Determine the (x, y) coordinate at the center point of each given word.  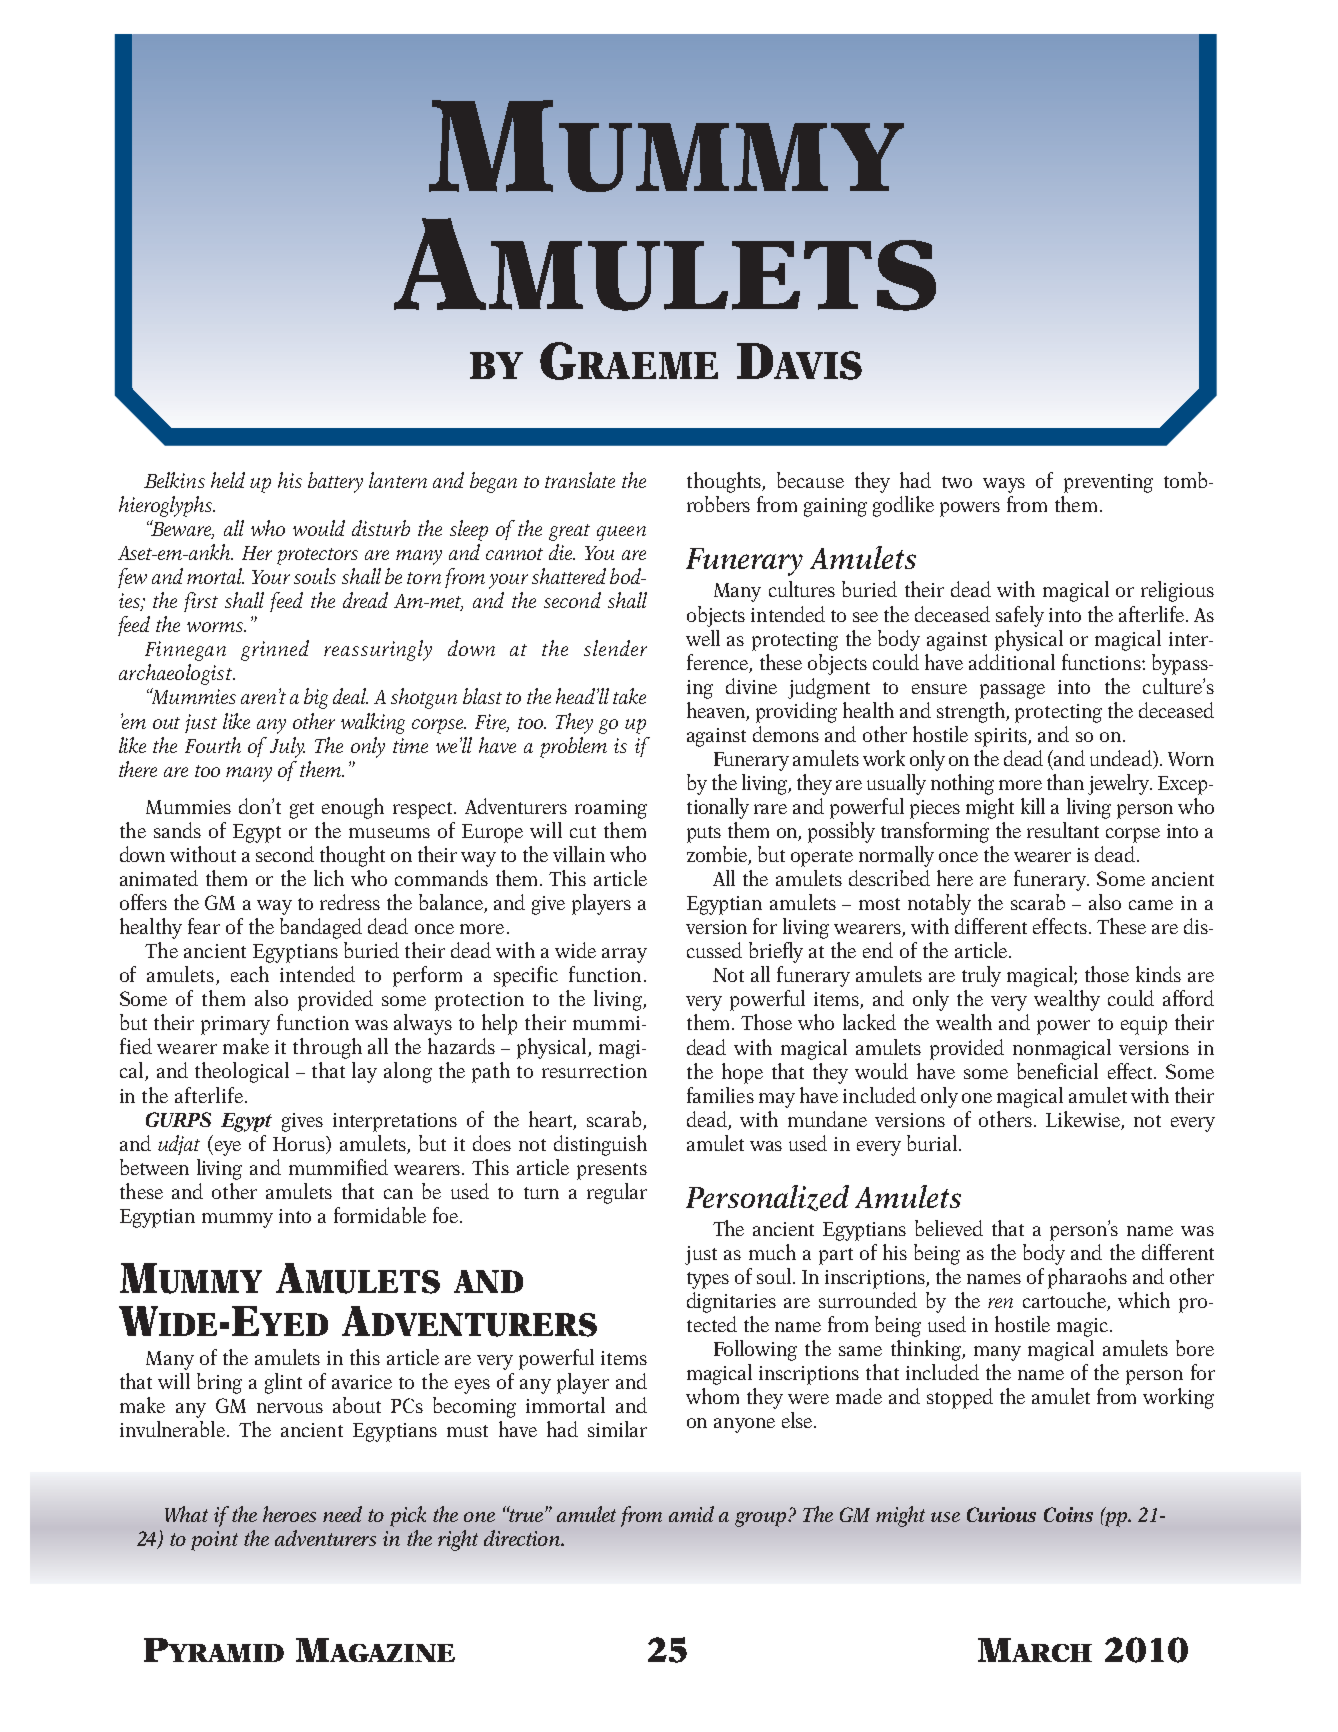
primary (235, 1025)
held (228, 480)
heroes (289, 1514)
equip (1144, 1025)
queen (621, 533)
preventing (1108, 483)
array (624, 955)
